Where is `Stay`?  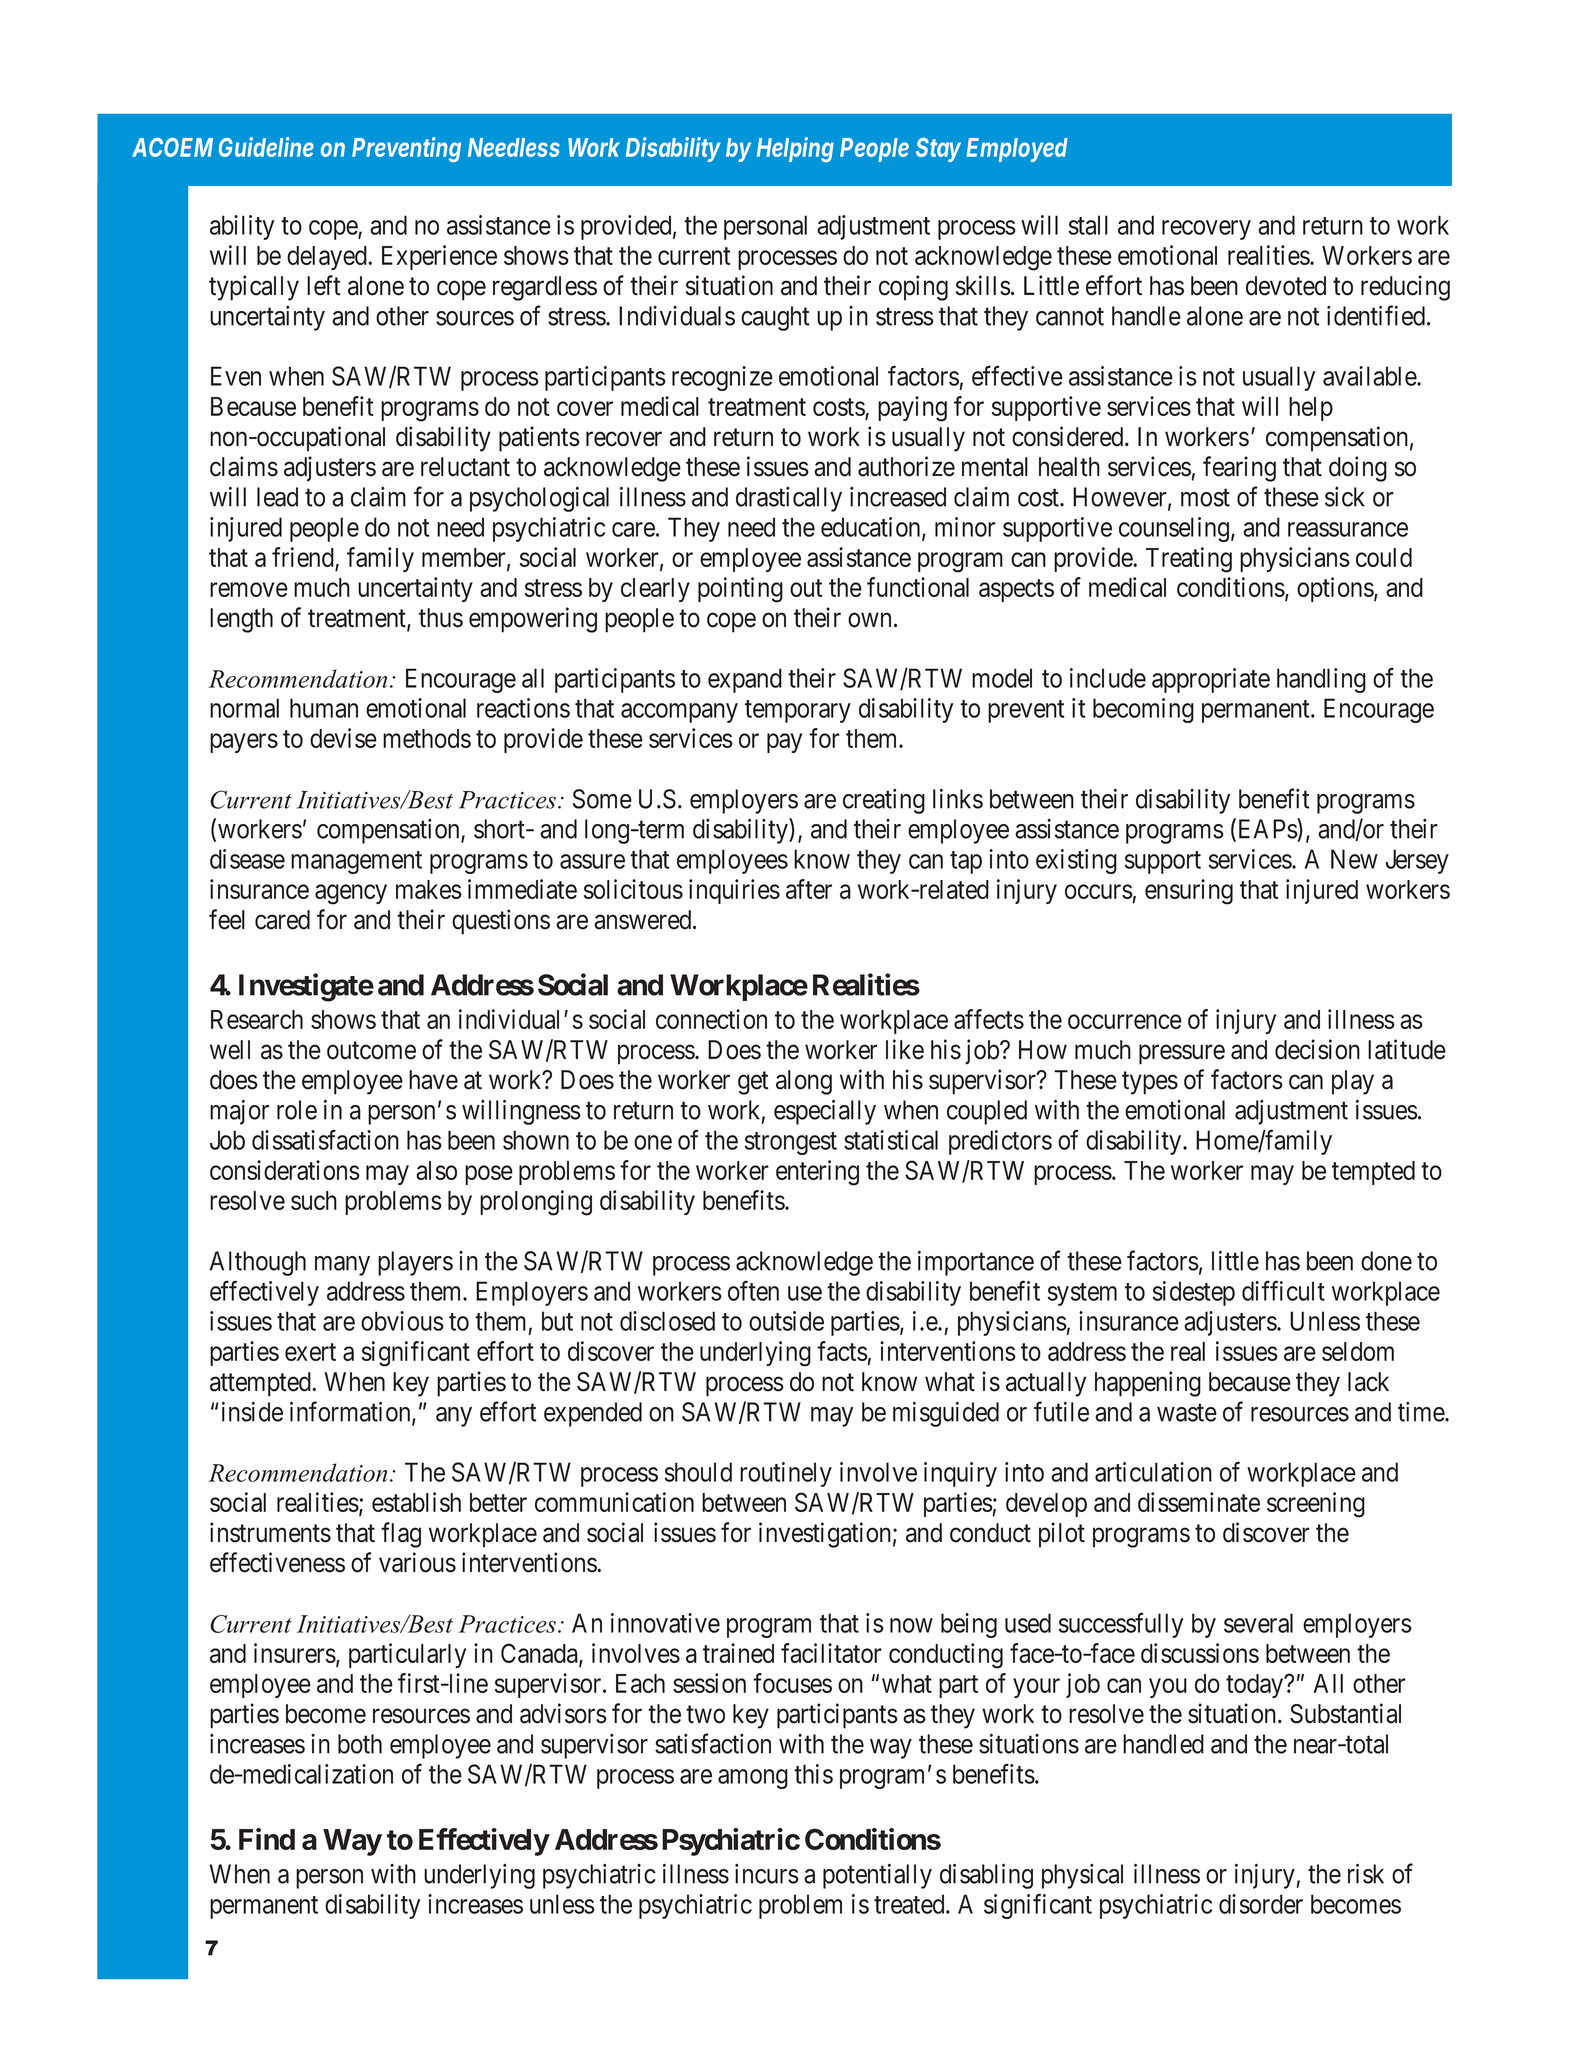
Stay is located at coordinates (938, 150).
